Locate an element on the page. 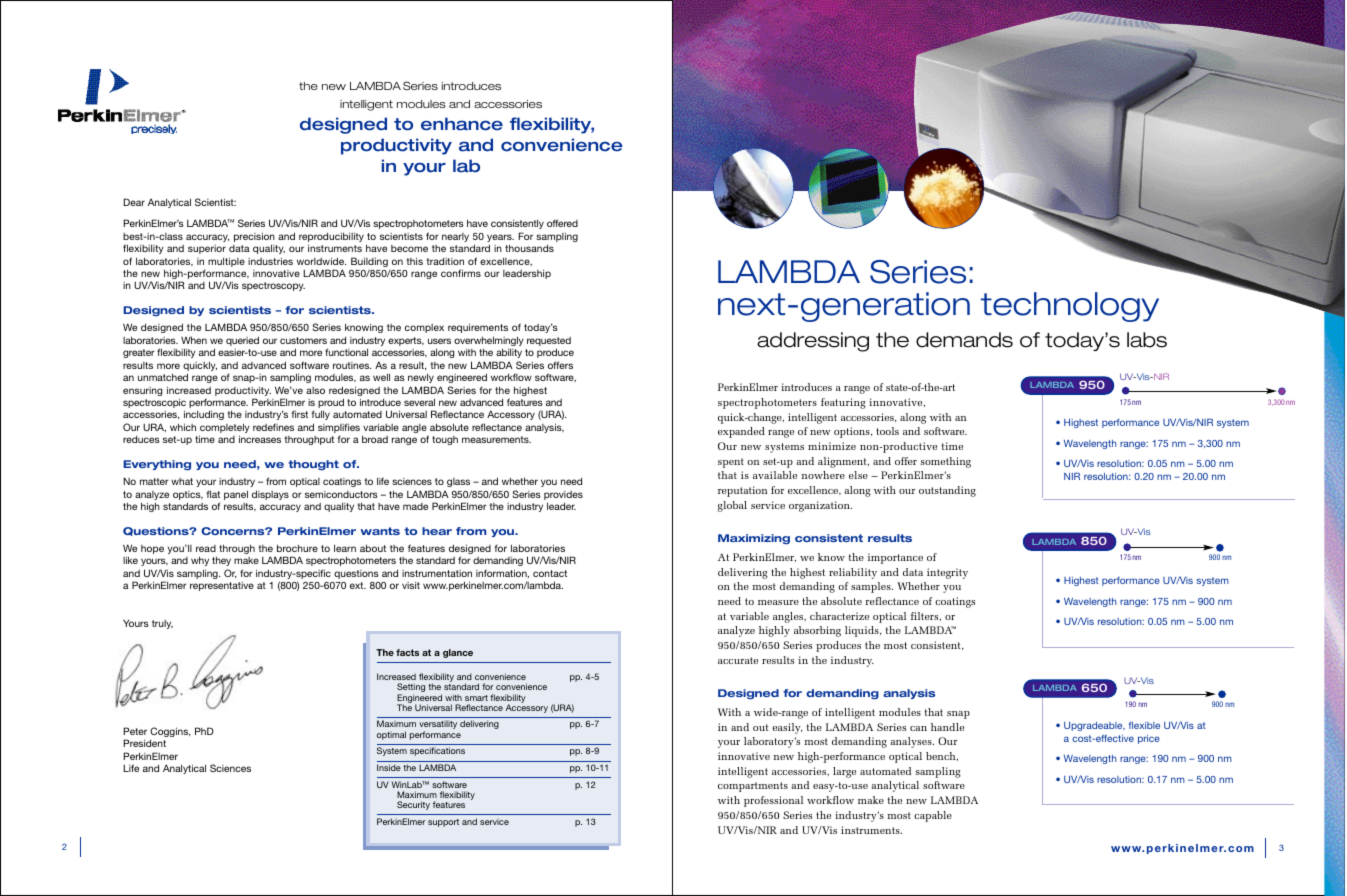  compartments is located at coordinates (753, 787).
